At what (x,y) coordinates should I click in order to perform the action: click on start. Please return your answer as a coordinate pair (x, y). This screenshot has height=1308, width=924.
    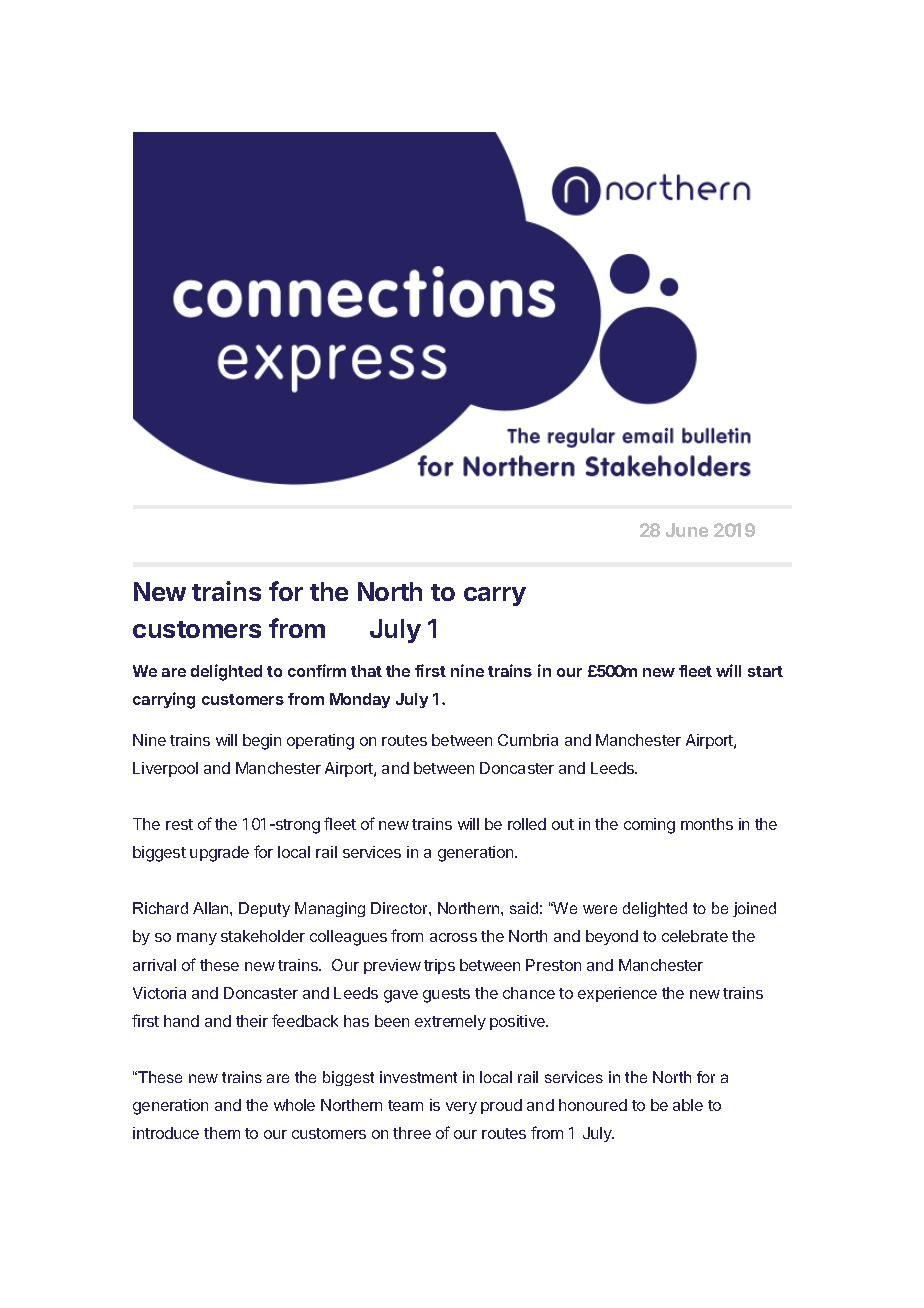
    Looking at the image, I should click on (765, 671).
